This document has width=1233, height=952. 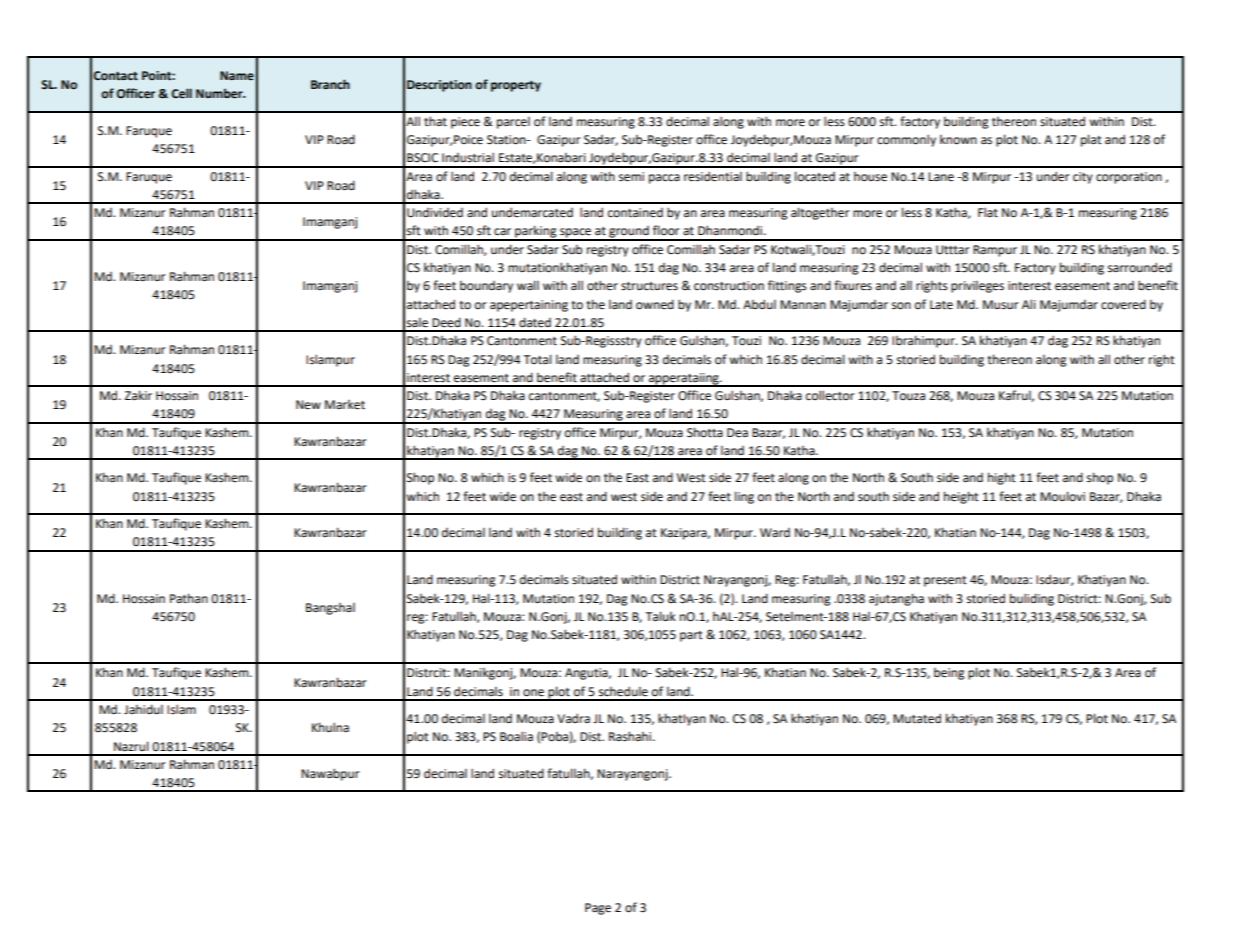 What do you see at coordinates (516, 86) in the document?
I see `property` at bounding box center [516, 86].
